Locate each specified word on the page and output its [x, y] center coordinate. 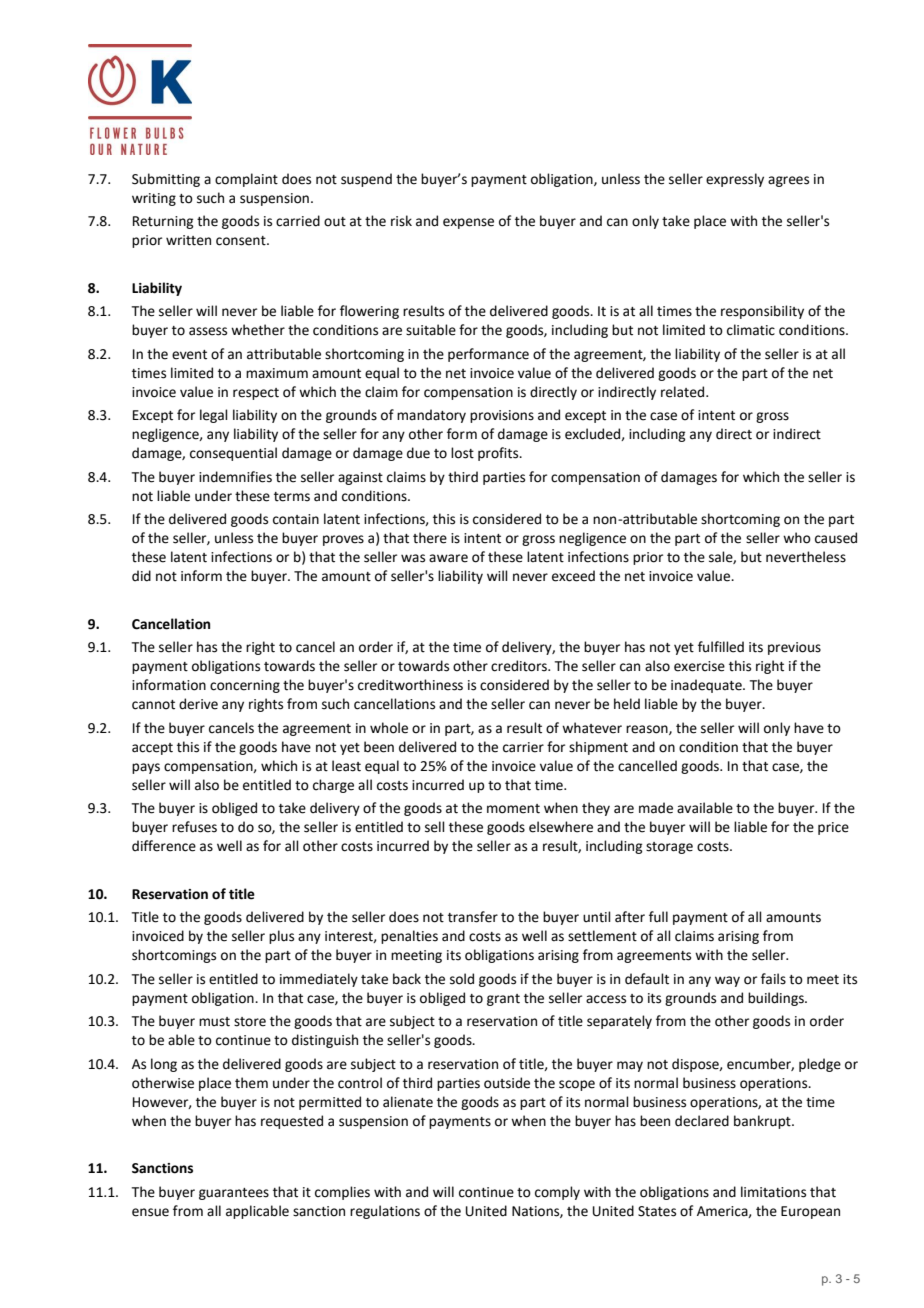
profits [499, 454]
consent [242, 241]
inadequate [707, 686]
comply [557, 1193]
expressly [735, 180]
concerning [245, 686]
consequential [233, 454]
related [684, 392]
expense [468, 223]
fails [773, 979]
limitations [773, 1192]
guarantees [234, 1194]
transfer [473, 917]
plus [281, 937]
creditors [520, 666]
